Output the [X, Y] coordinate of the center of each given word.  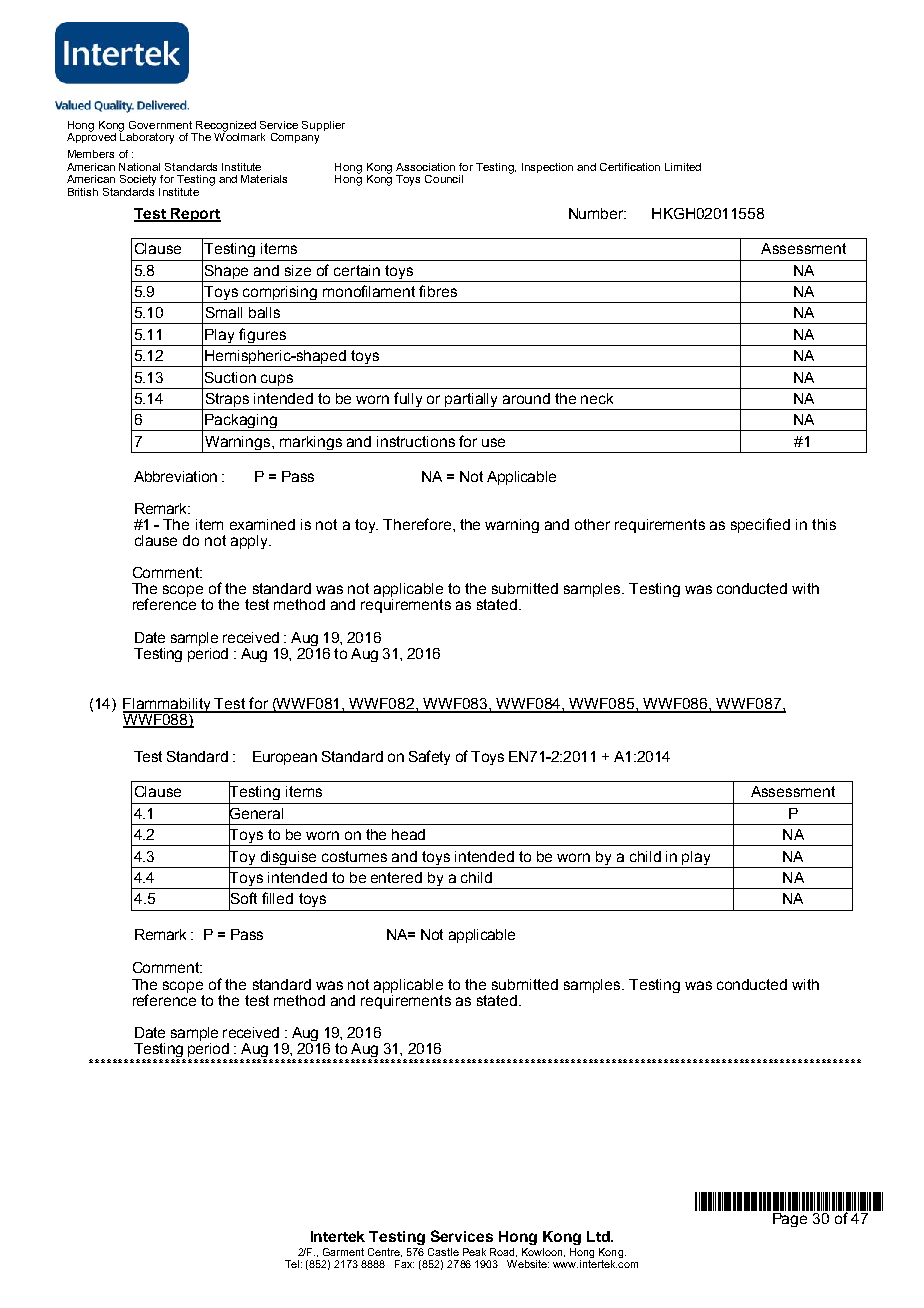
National [139, 167]
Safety [429, 757]
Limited [683, 167]
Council [444, 179]
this [824, 524]
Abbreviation [175, 476]
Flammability [168, 706]
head [408, 834]
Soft [243, 899]
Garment [343, 1252]
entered [396, 877]
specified [760, 525]
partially [472, 401]
